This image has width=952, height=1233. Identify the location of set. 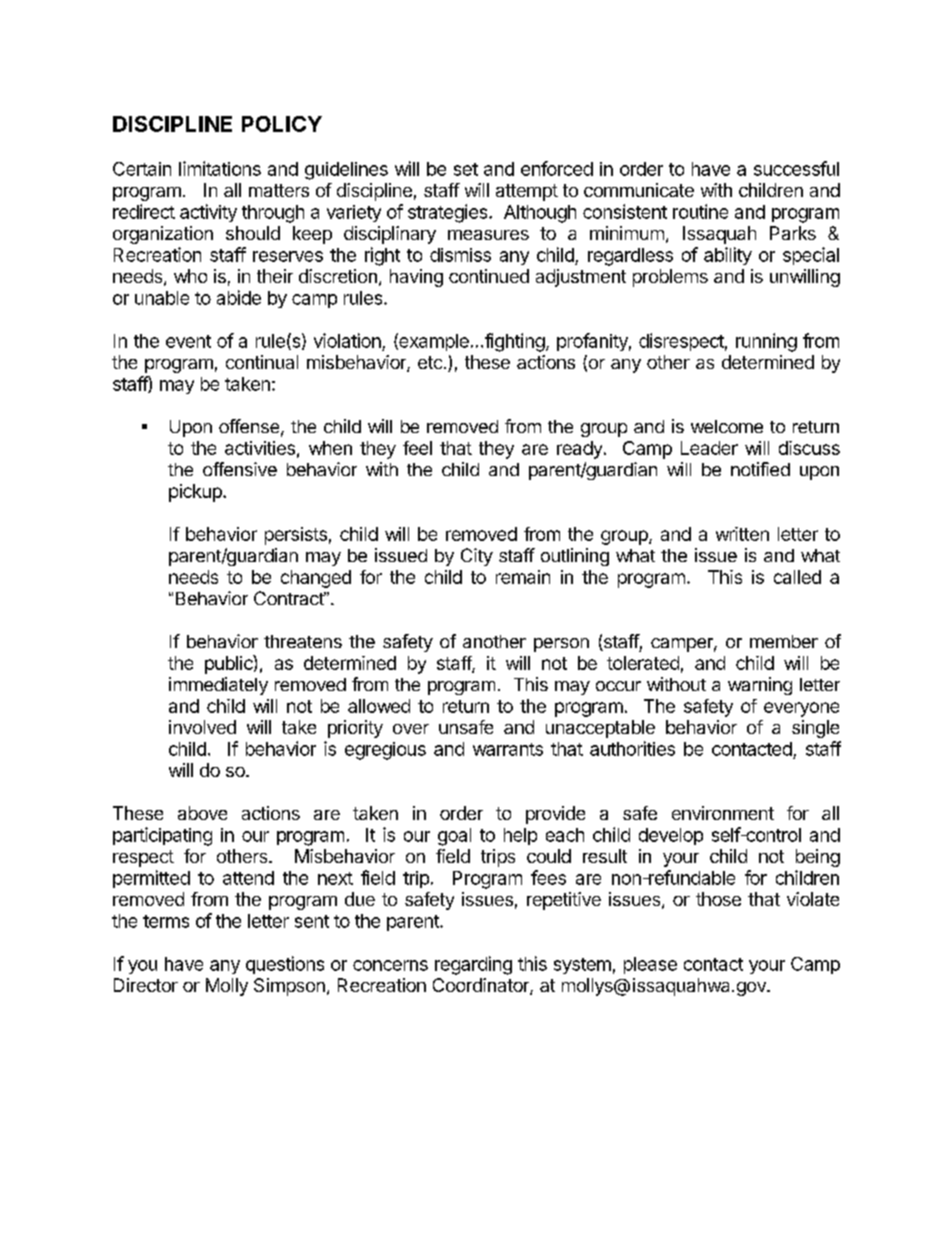
(466, 169).
